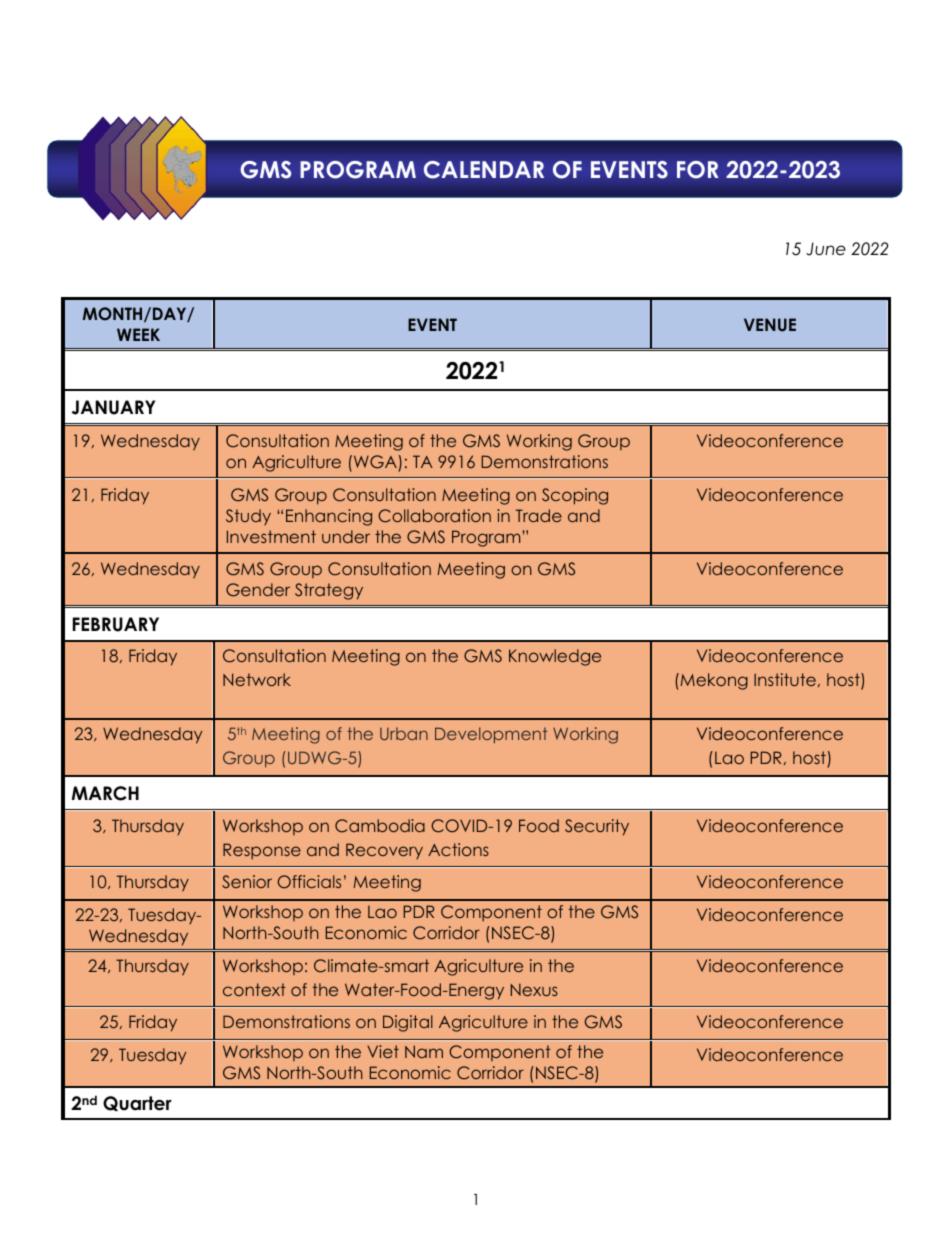 The height and width of the image is (1233, 952). What do you see at coordinates (826, 249) in the image?
I see `June` at bounding box center [826, 249].
